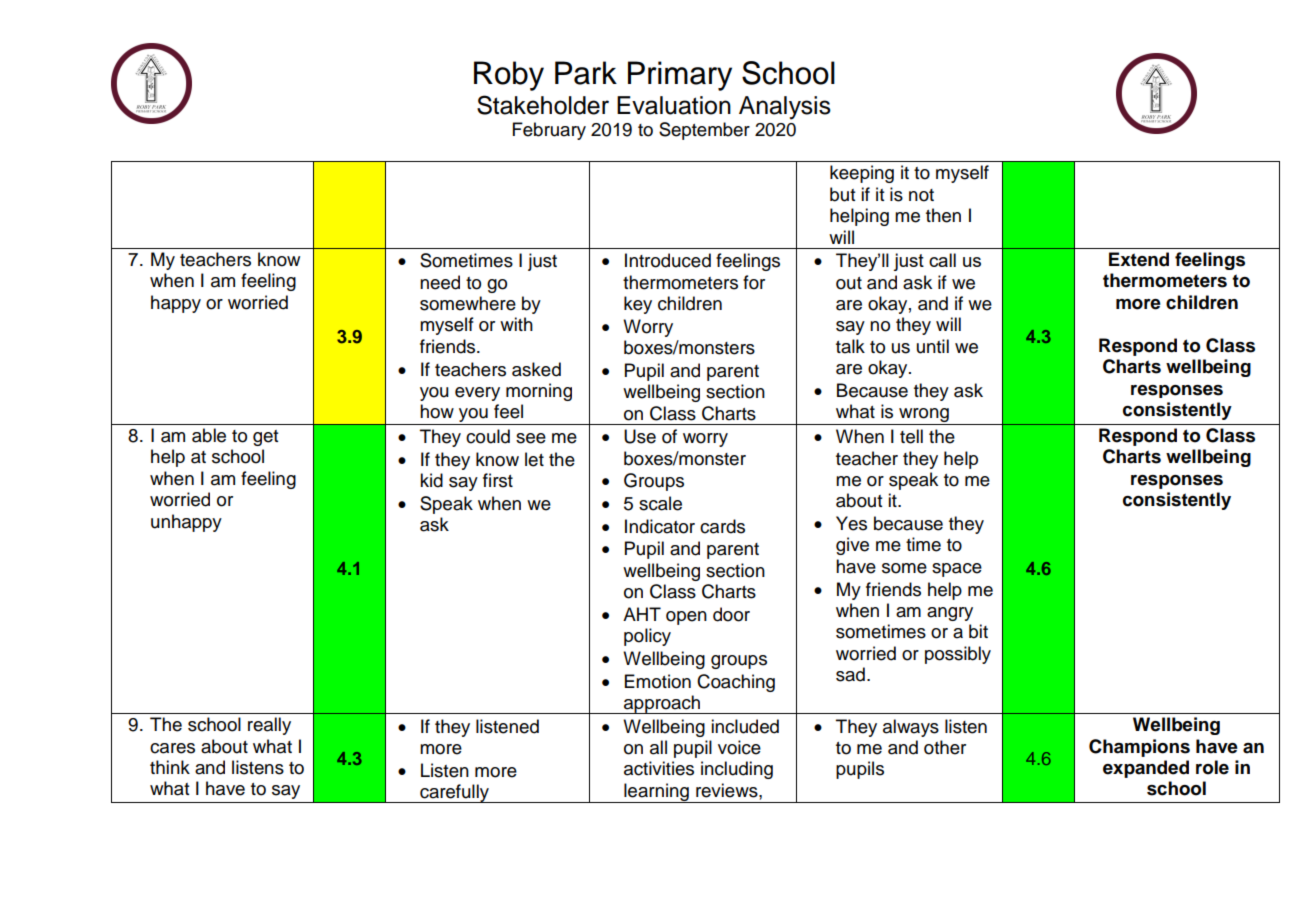 The height and width of the page is (924, 1308). Describe the element at coordinates (170, 767) in the page. I see `think` at that location.
